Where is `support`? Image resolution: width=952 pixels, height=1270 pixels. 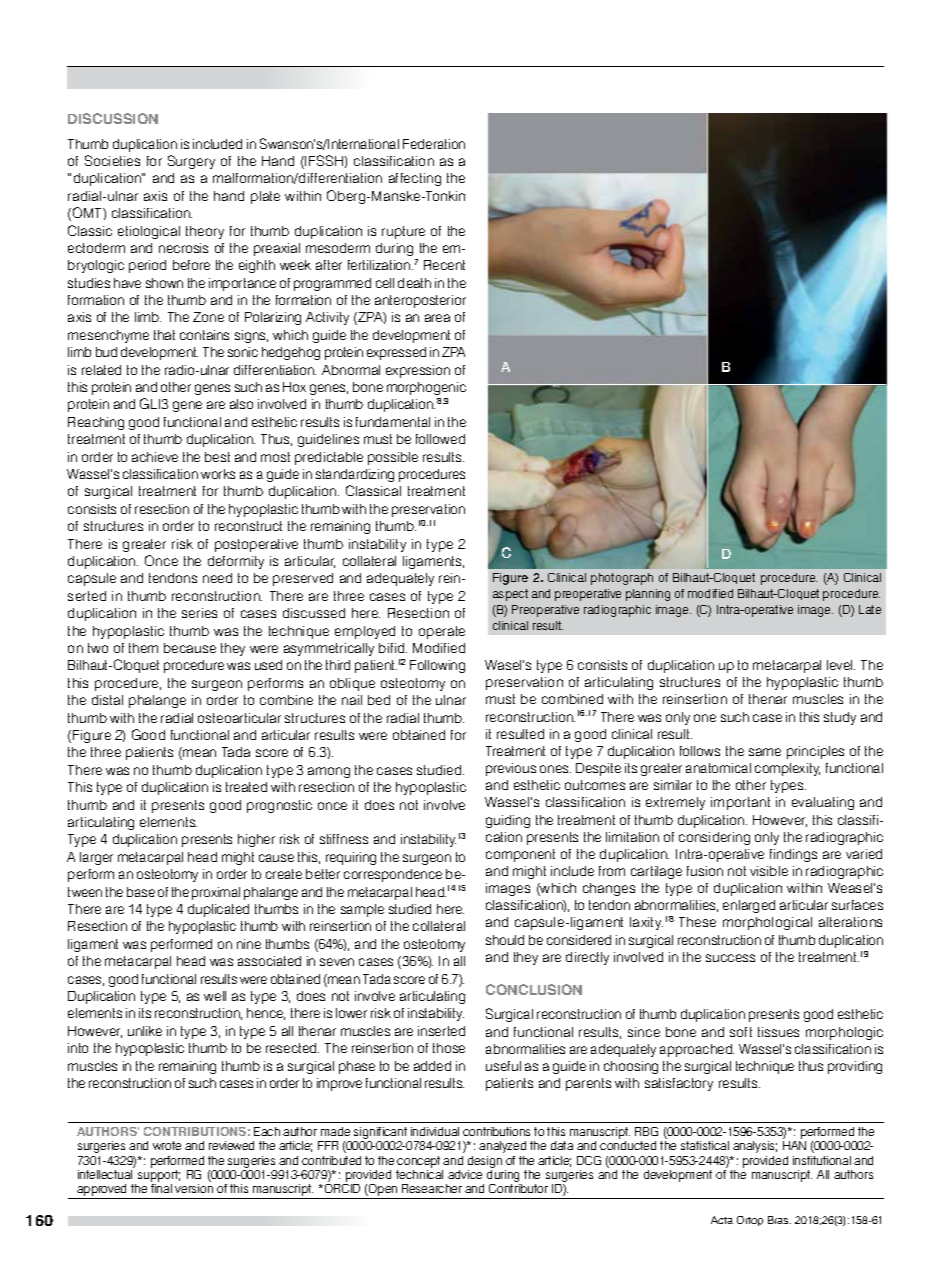
support is located at coordinates (159, 1177).
